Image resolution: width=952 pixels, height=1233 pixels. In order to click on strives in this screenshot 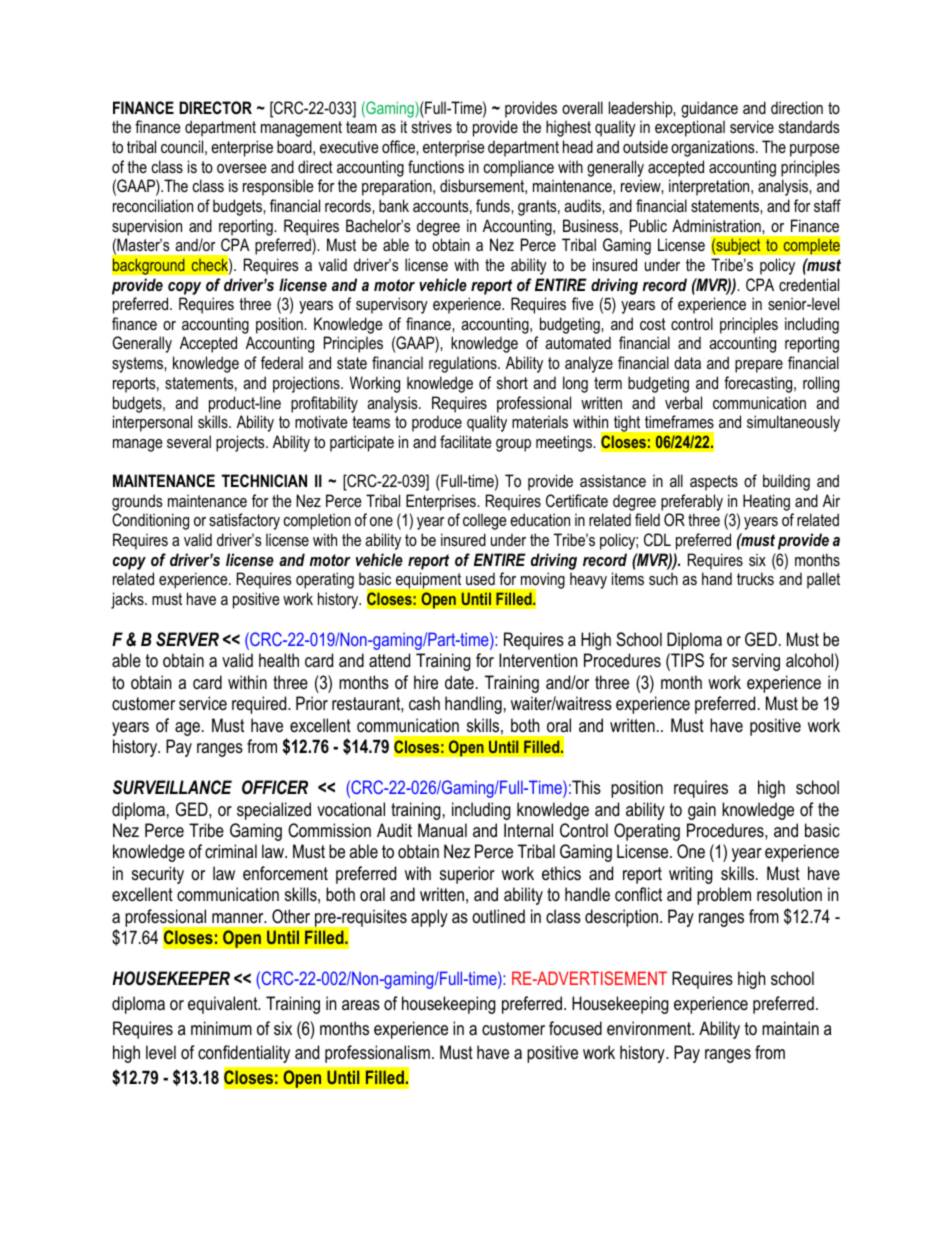, I will do `click(432, 126)`.
